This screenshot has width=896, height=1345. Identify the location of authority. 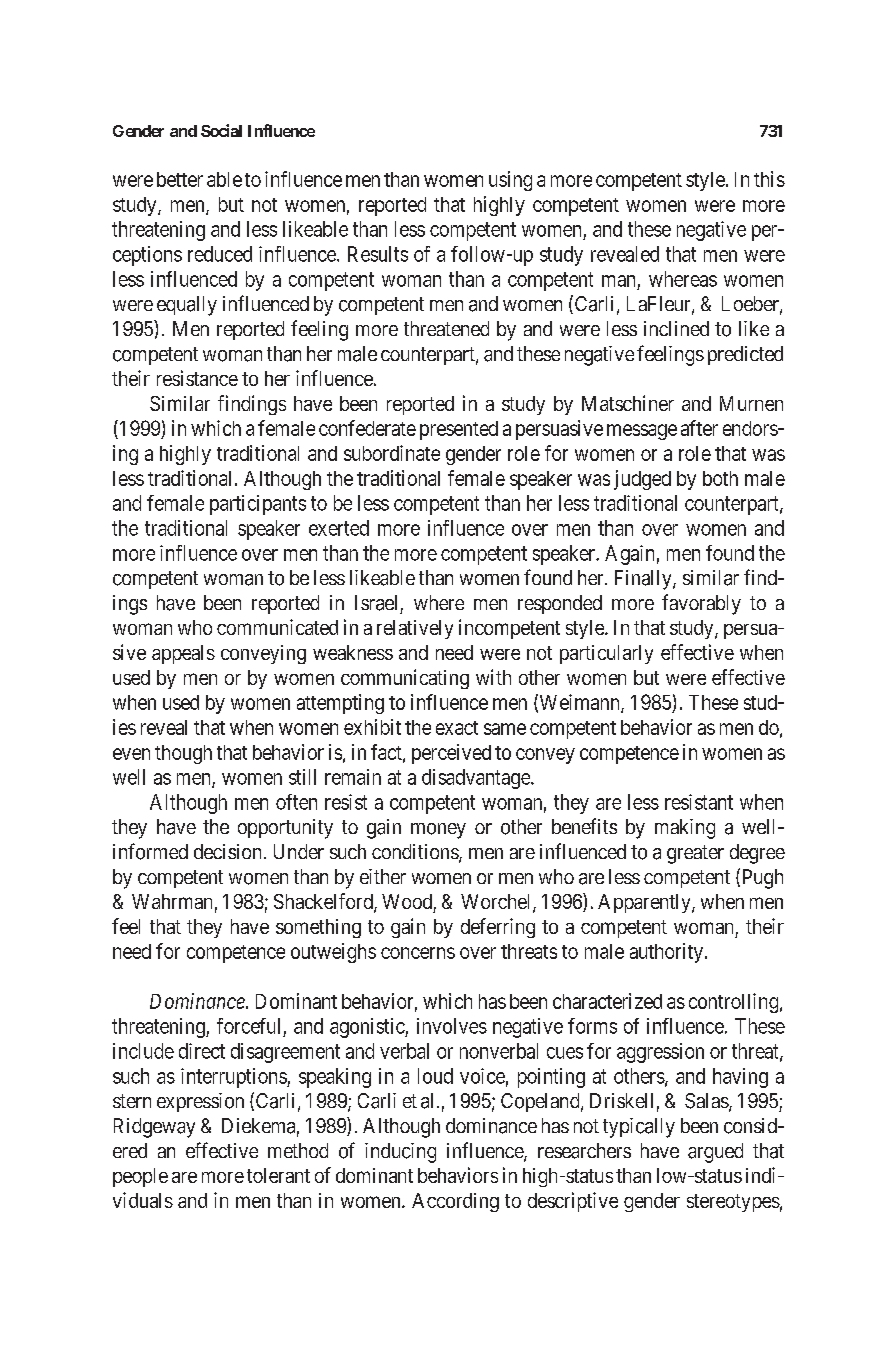
(666, 953).
